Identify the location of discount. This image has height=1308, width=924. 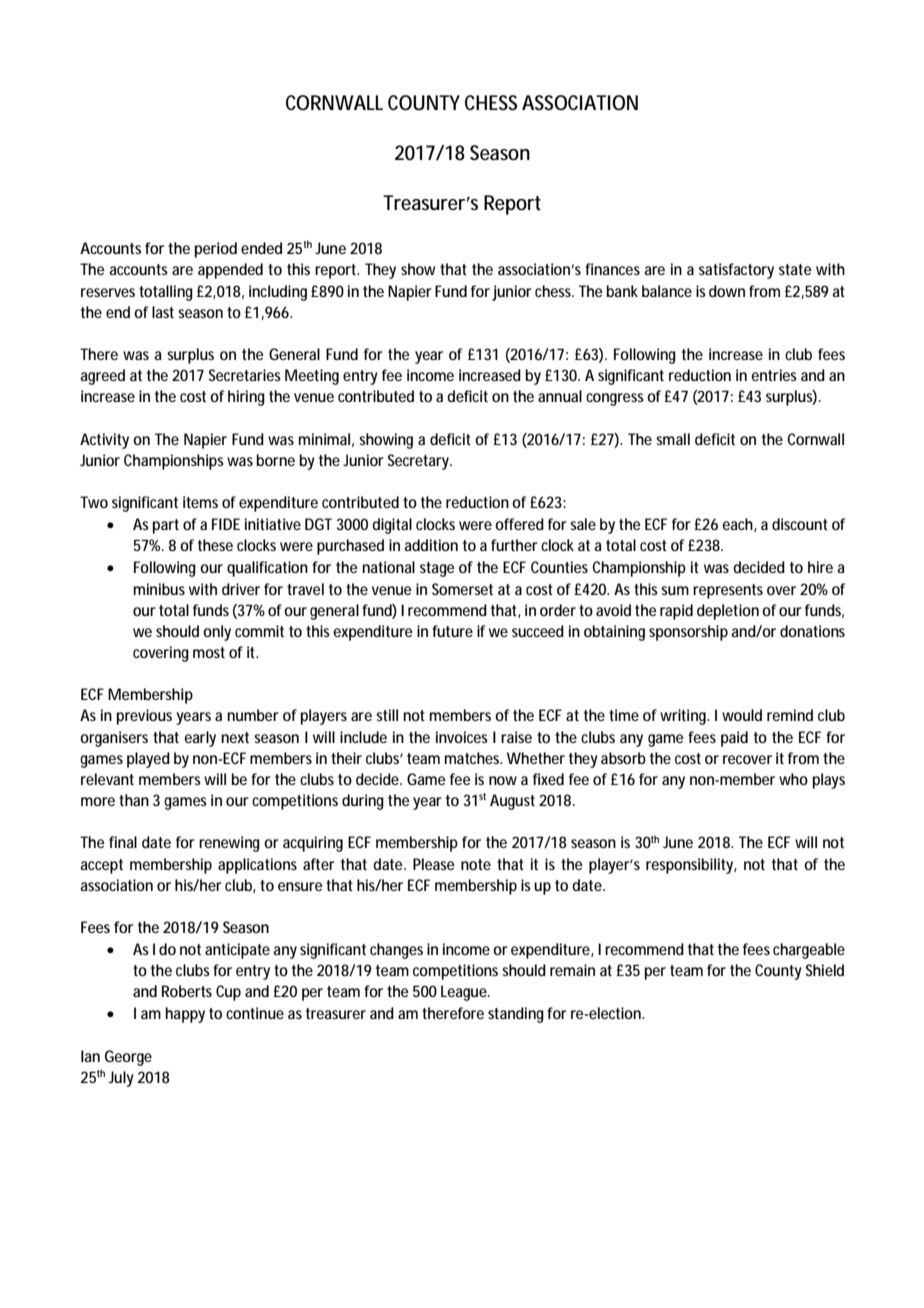
(800, 524).
